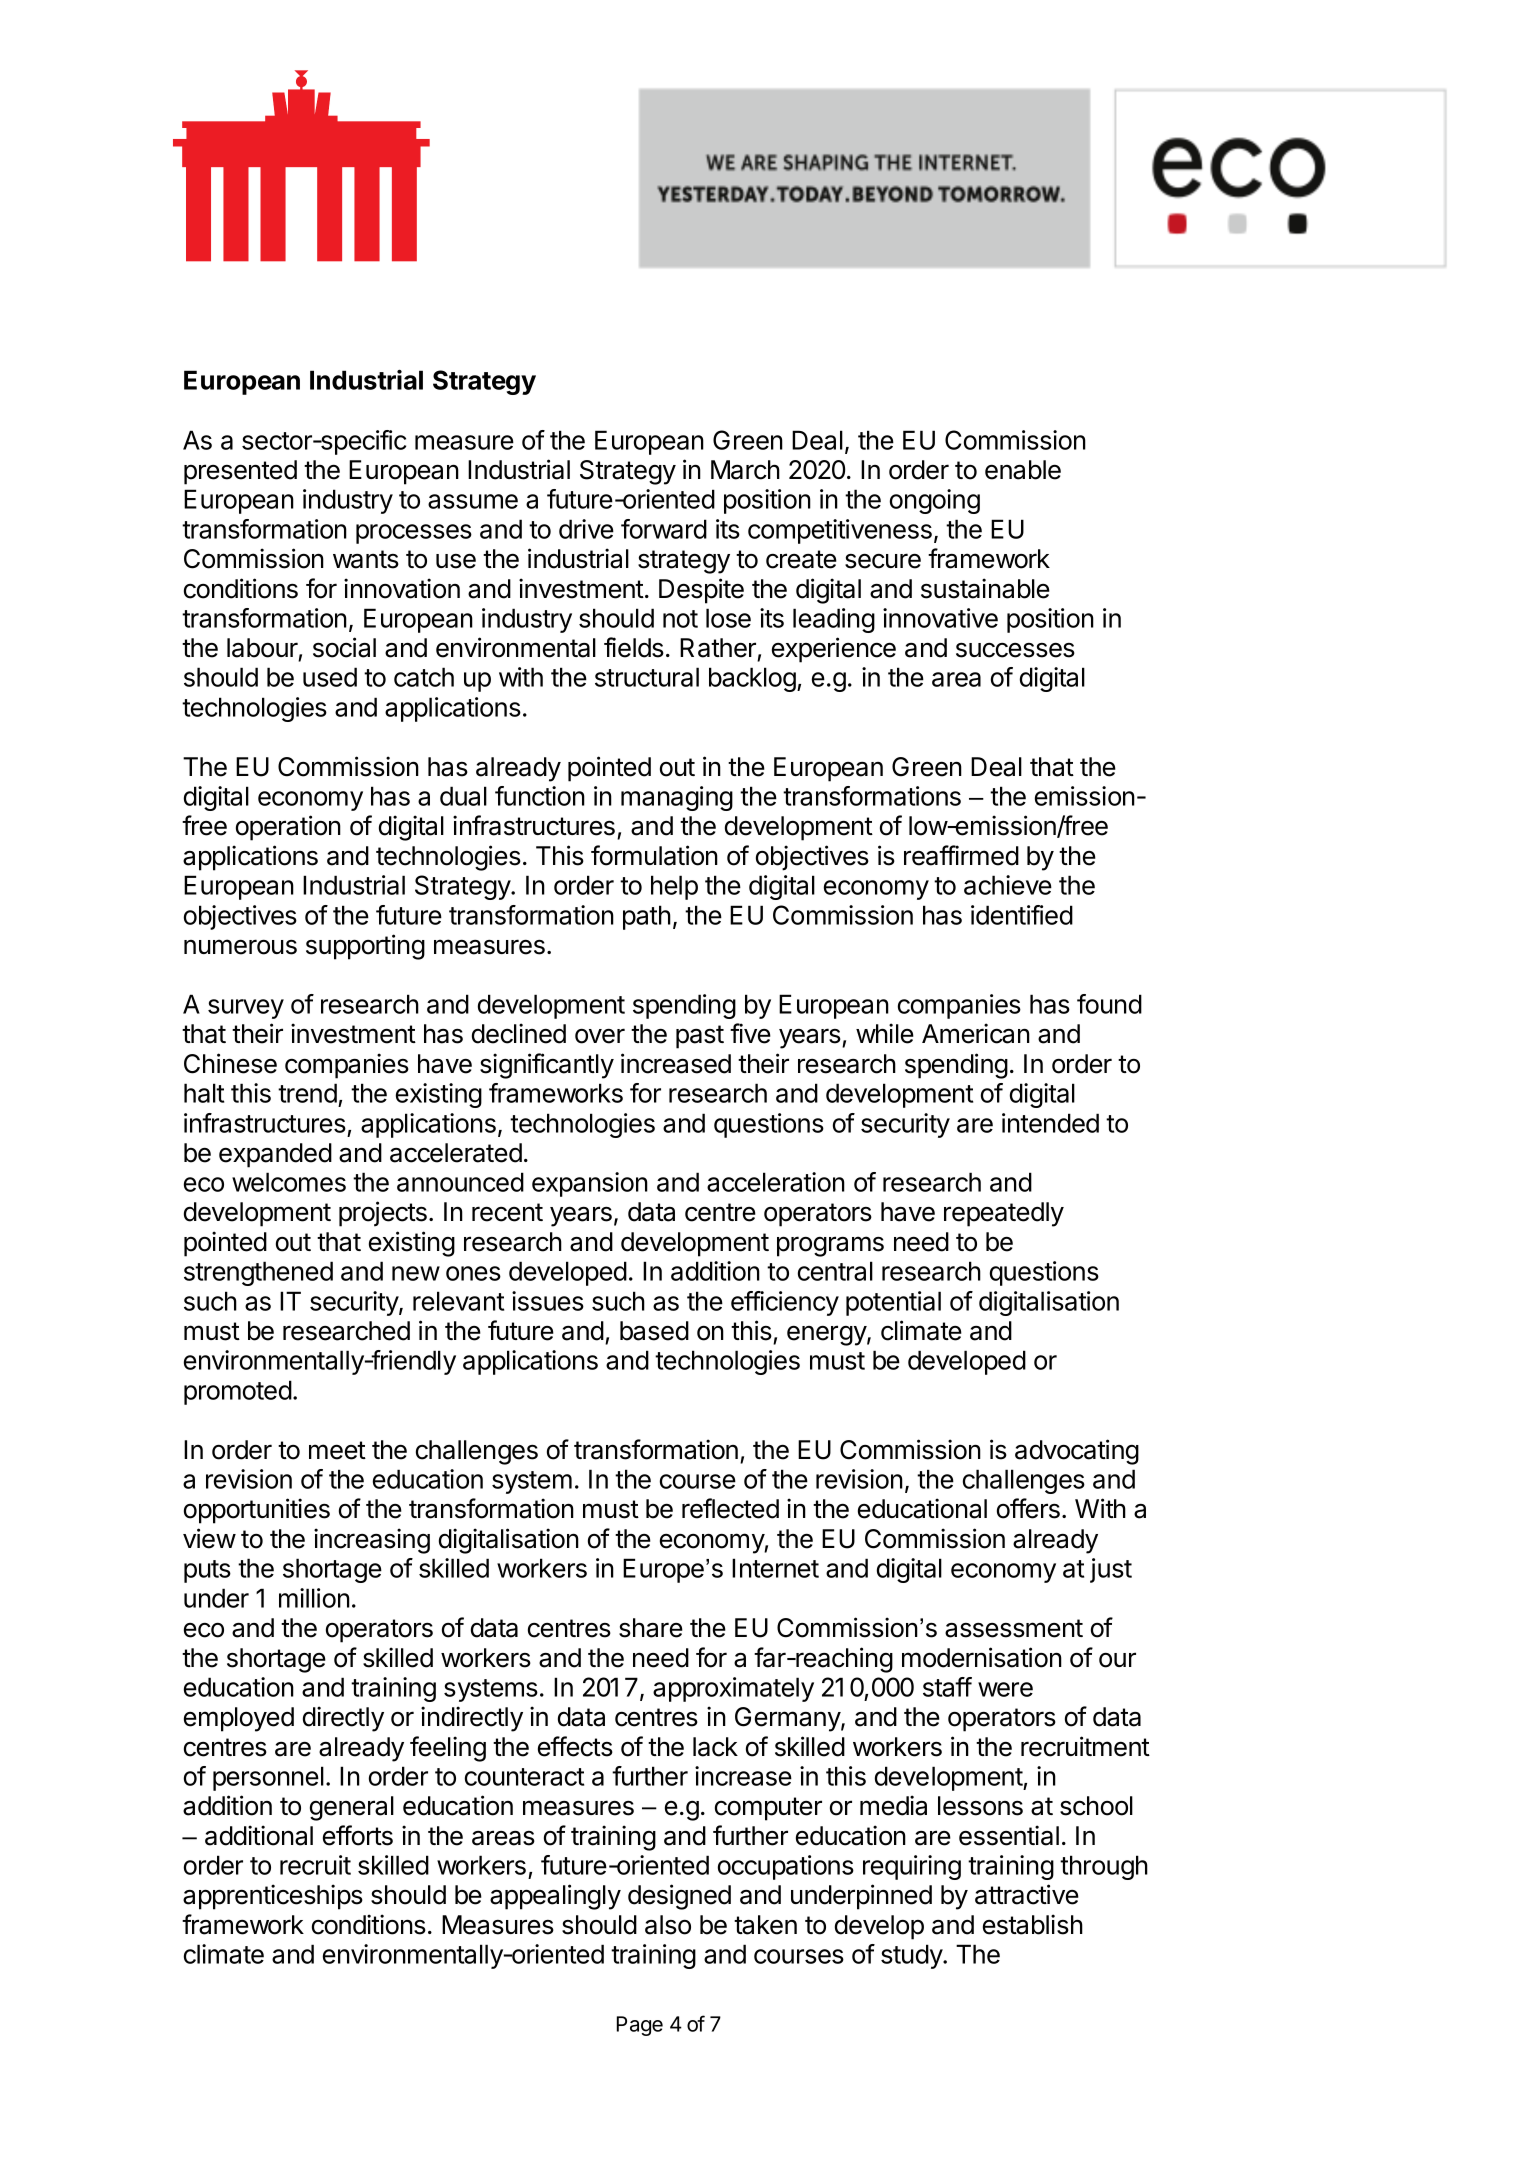 The image size is (1536, 2174). What do you see at coordinates (273, 1897) in the screenshot?
I see `apprenticeships` at bounding box center [273, 1897].
